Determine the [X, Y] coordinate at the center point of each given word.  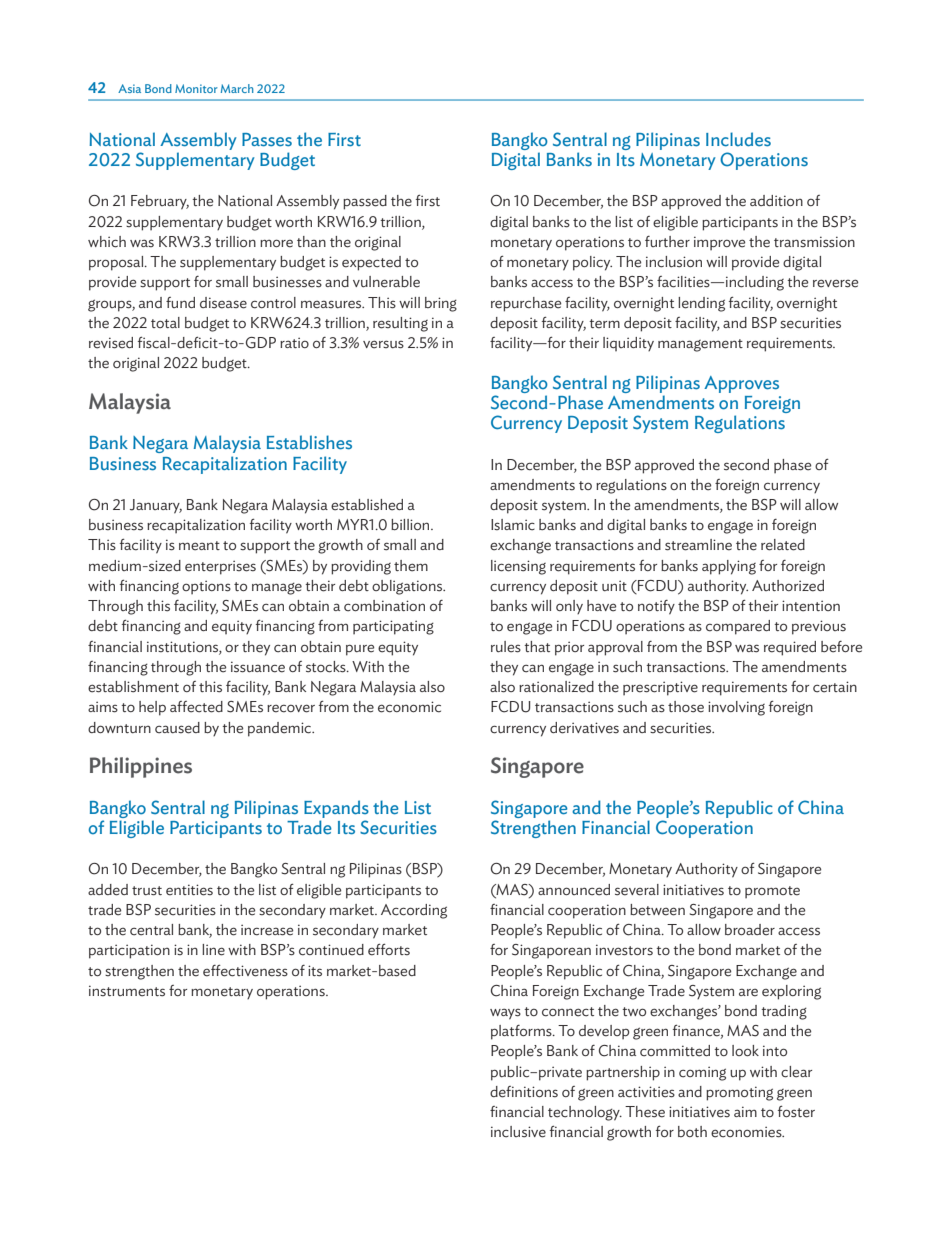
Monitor [196, 88]
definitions [524, 1092]
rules [506, 647]
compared [738, 627]
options [206, 587]
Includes [738, 139]
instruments [127, 991]
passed [365, 202]
